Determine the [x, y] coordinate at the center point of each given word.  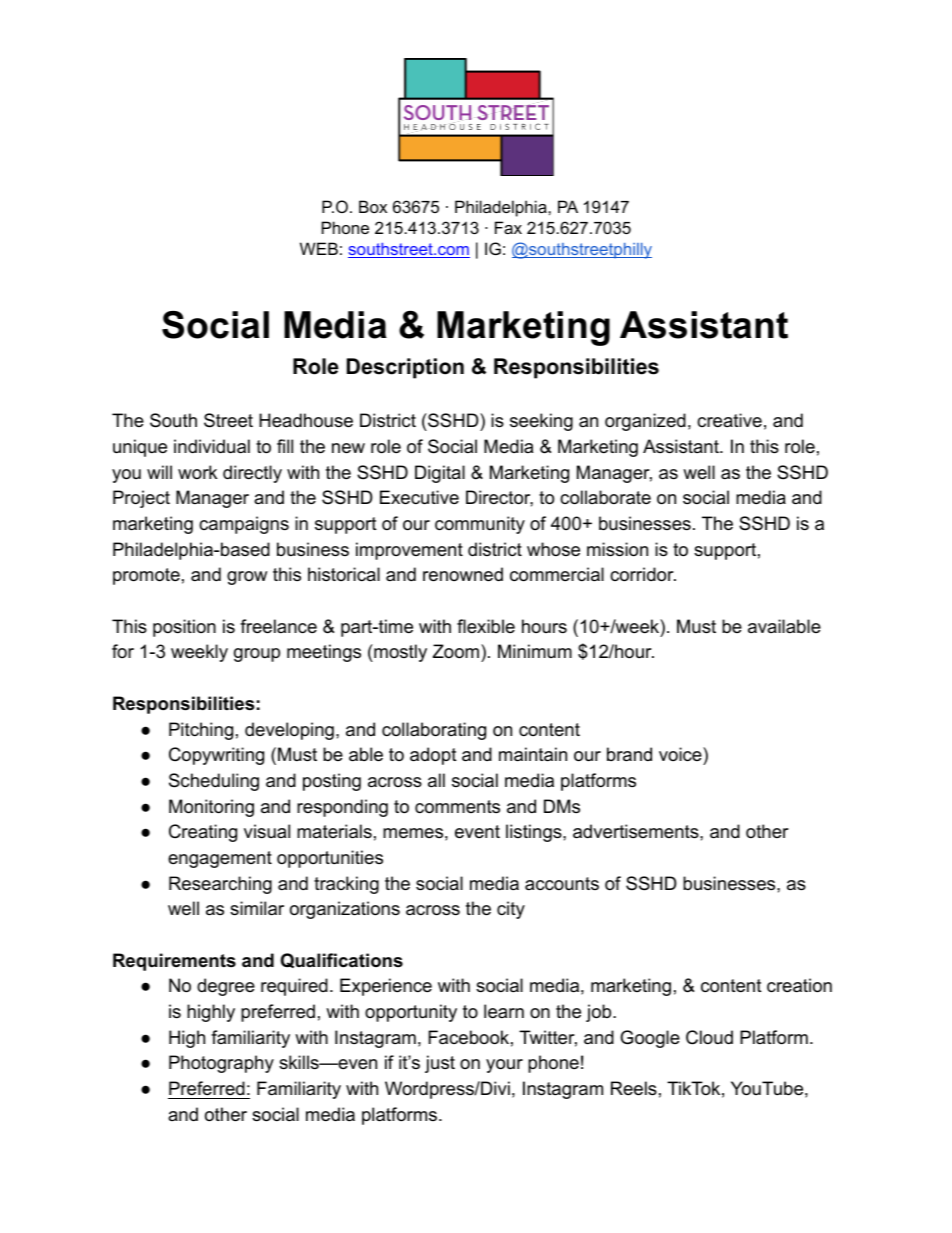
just [440, 1064]
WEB [319, 248]
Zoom [456, 651]
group [257, 655]
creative [729, 420]
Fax [508, 227]
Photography [221, 1064]
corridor [643, 574]
